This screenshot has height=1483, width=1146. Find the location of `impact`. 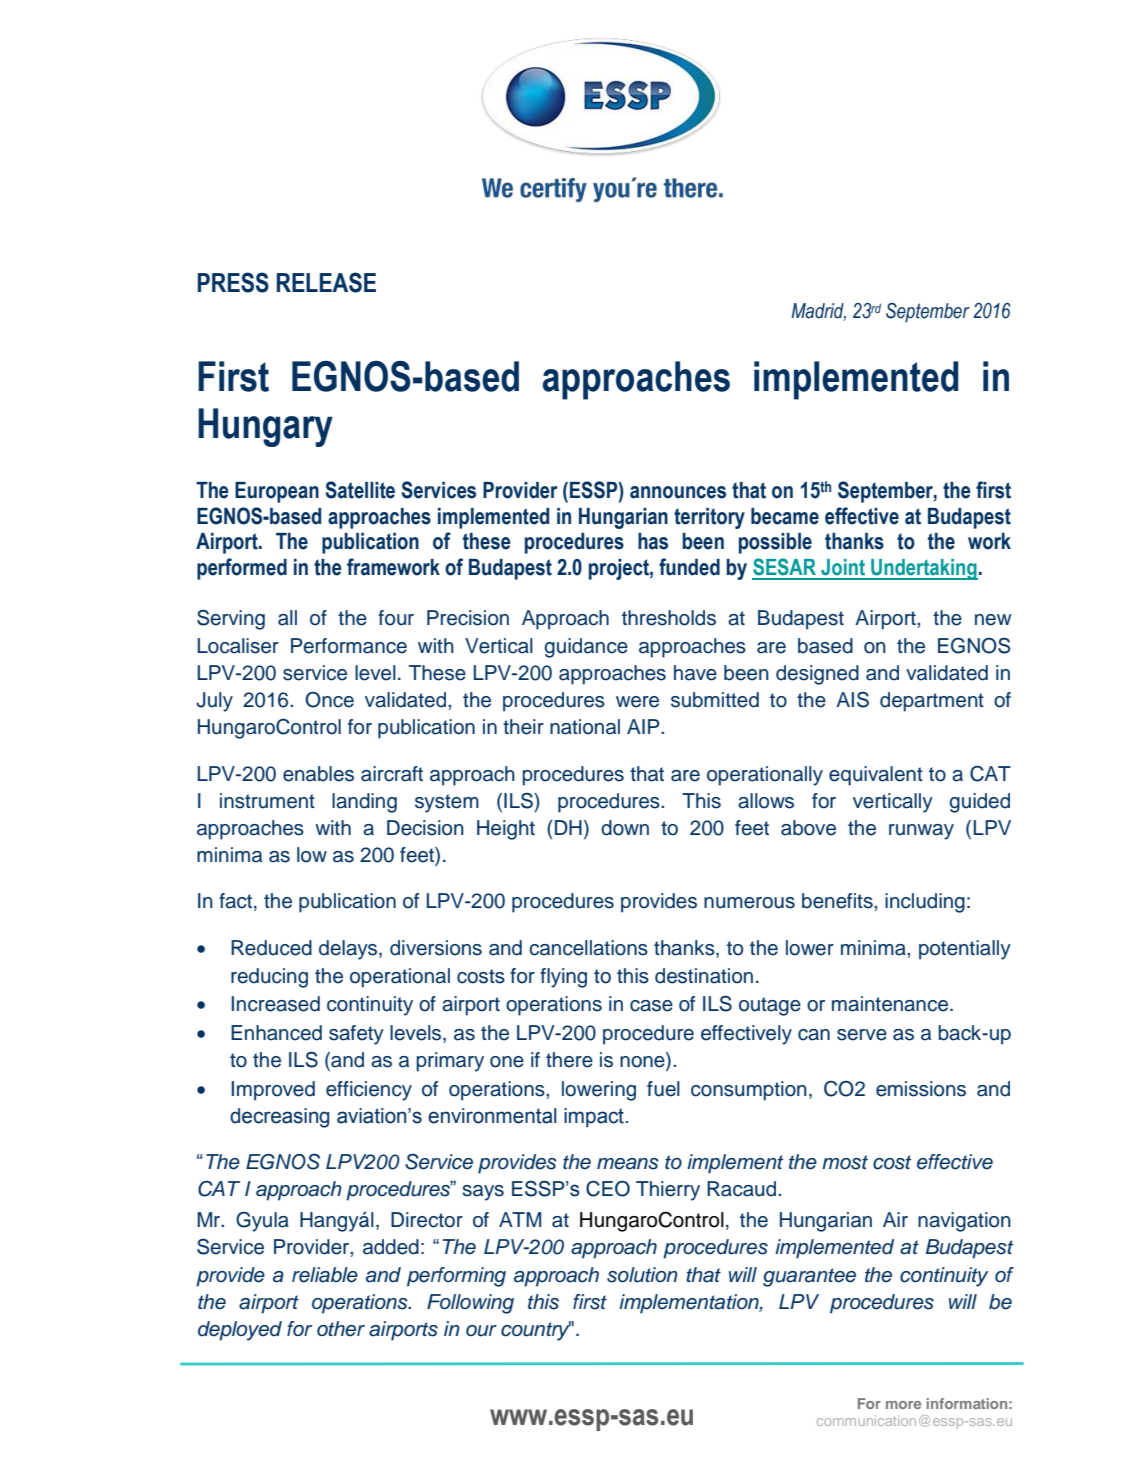

impact is located at coordinates (594, 1117).
